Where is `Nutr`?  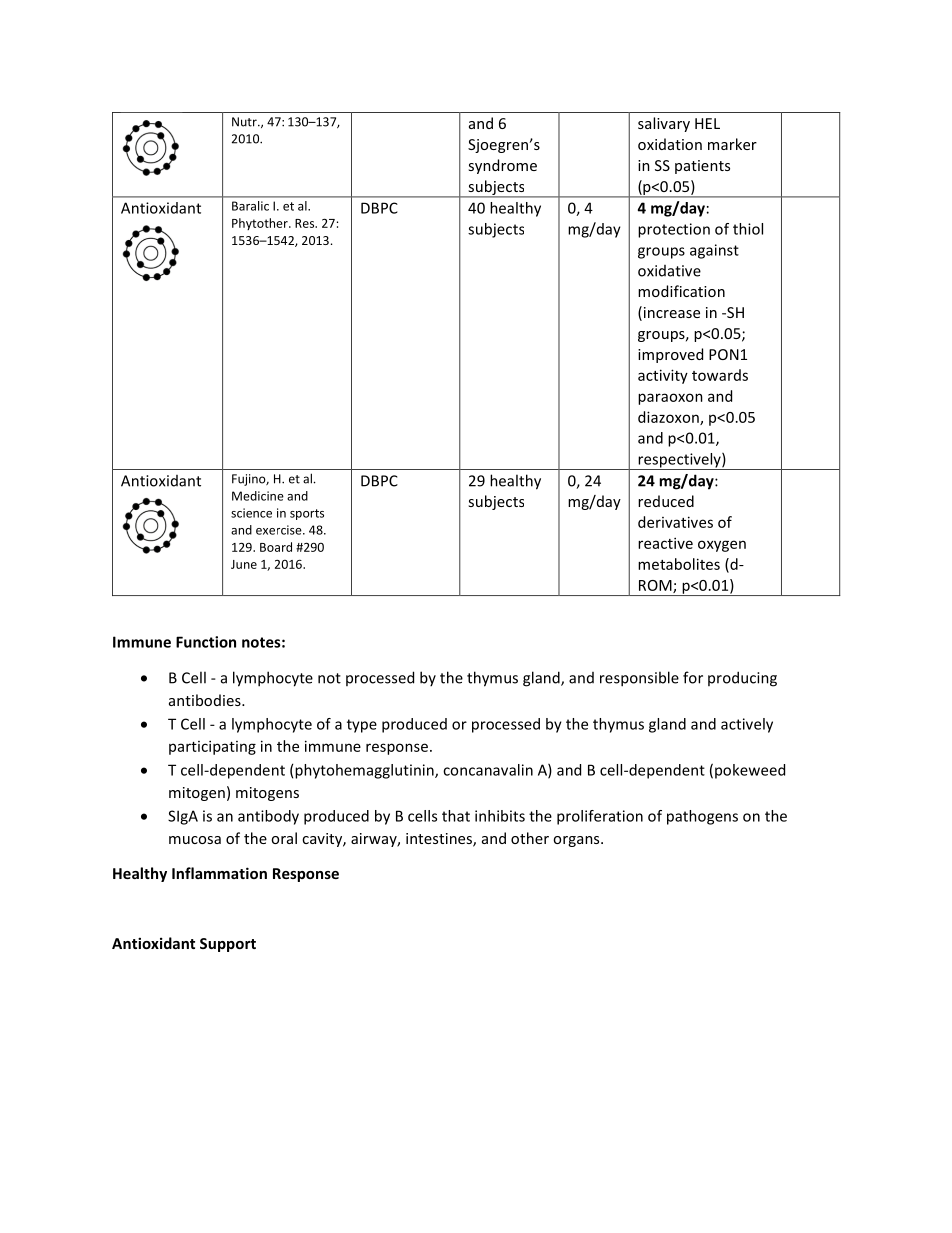
Nutr is located at coordinates (245, 122).
